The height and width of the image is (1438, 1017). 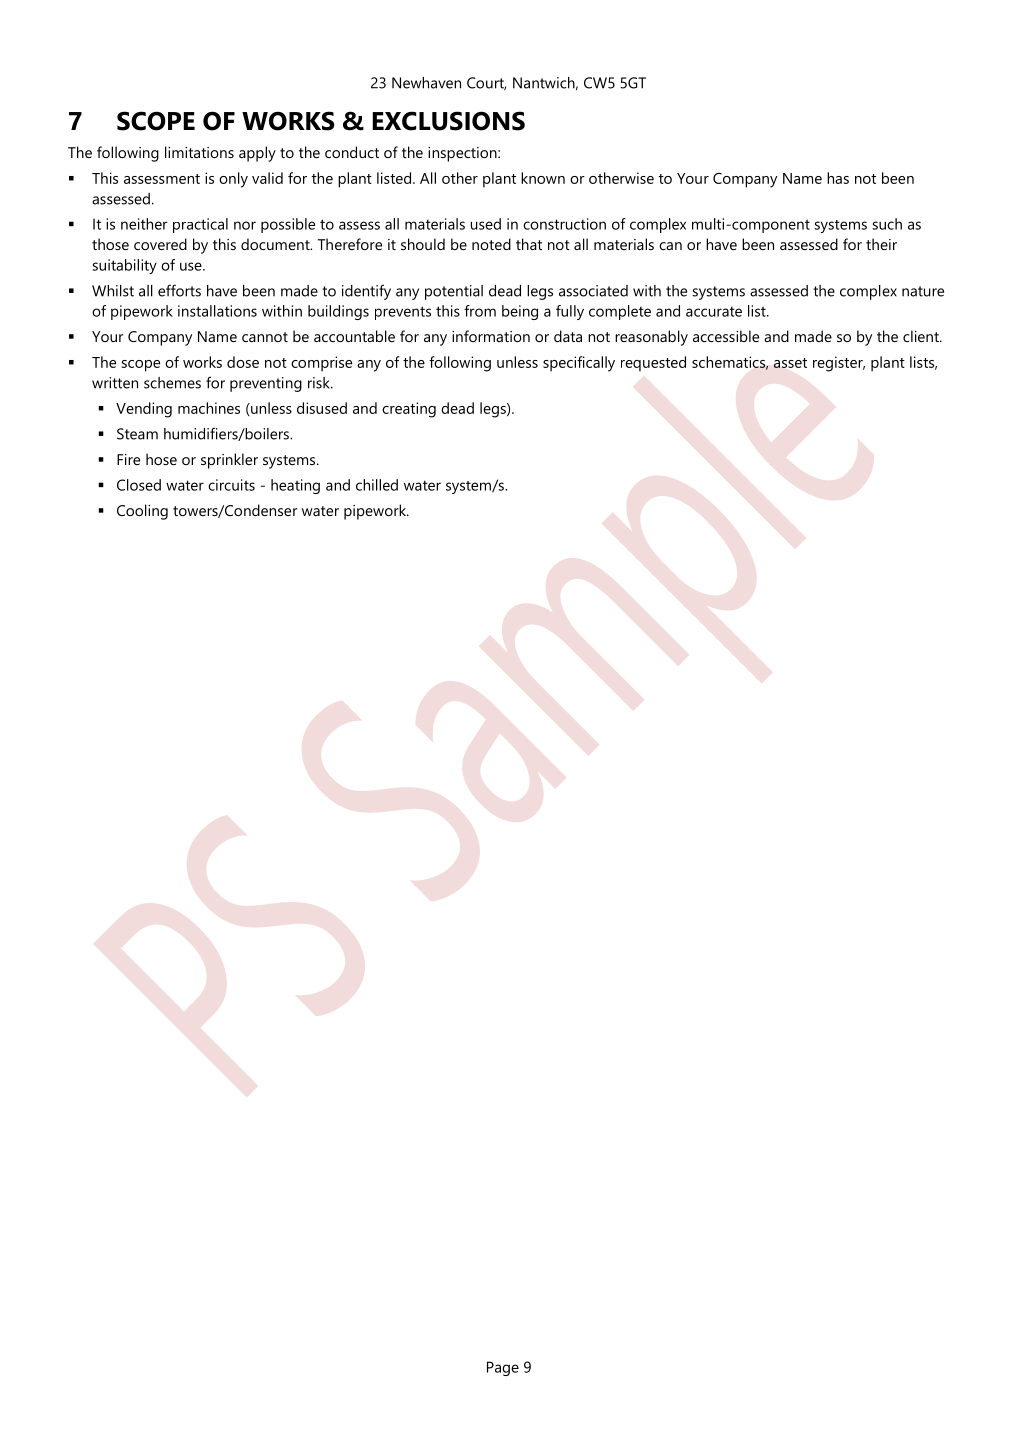 I want to click on limitations, so click(x=199, y=152).
